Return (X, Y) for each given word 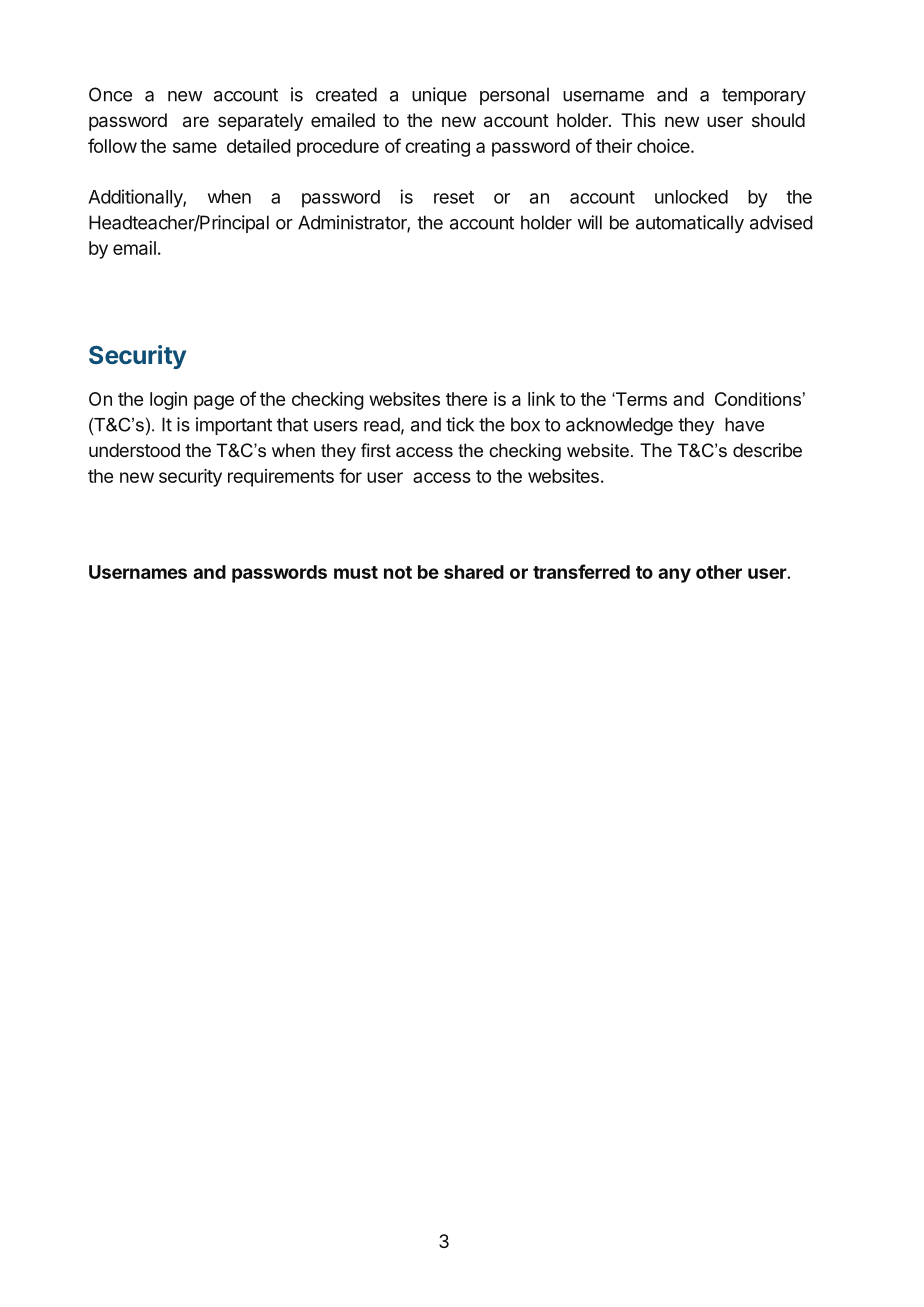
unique (439, 96)
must (356, 572)
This (638, 120)
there (466, 399)
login (168, 401)
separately (260, 122)
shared (474, 572)
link (541, 399)
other (719, 572)
